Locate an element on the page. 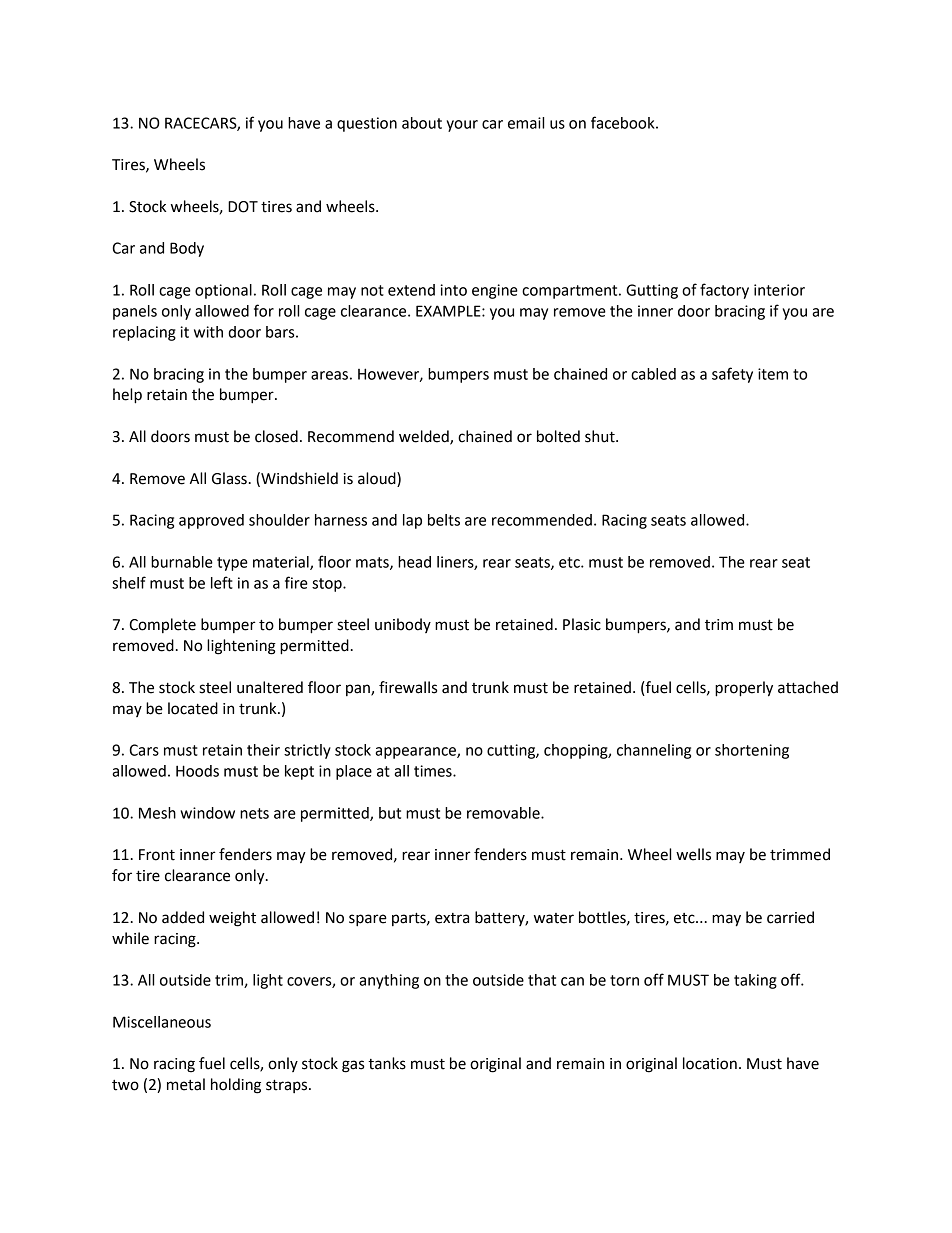  head is located at coordinates (414, 562).
